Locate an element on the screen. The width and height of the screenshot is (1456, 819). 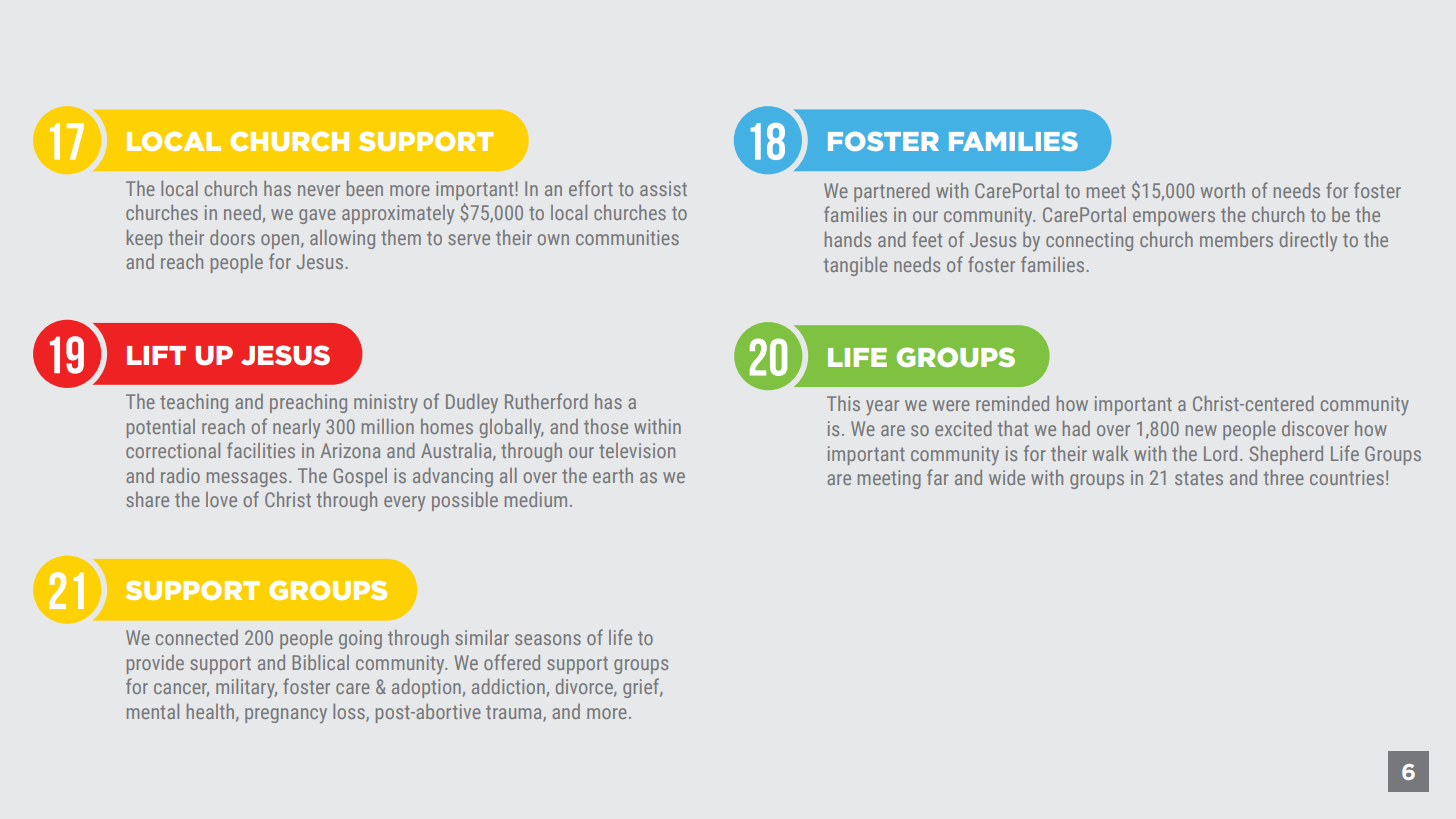
worth is located at coordinates (1223, 190).
